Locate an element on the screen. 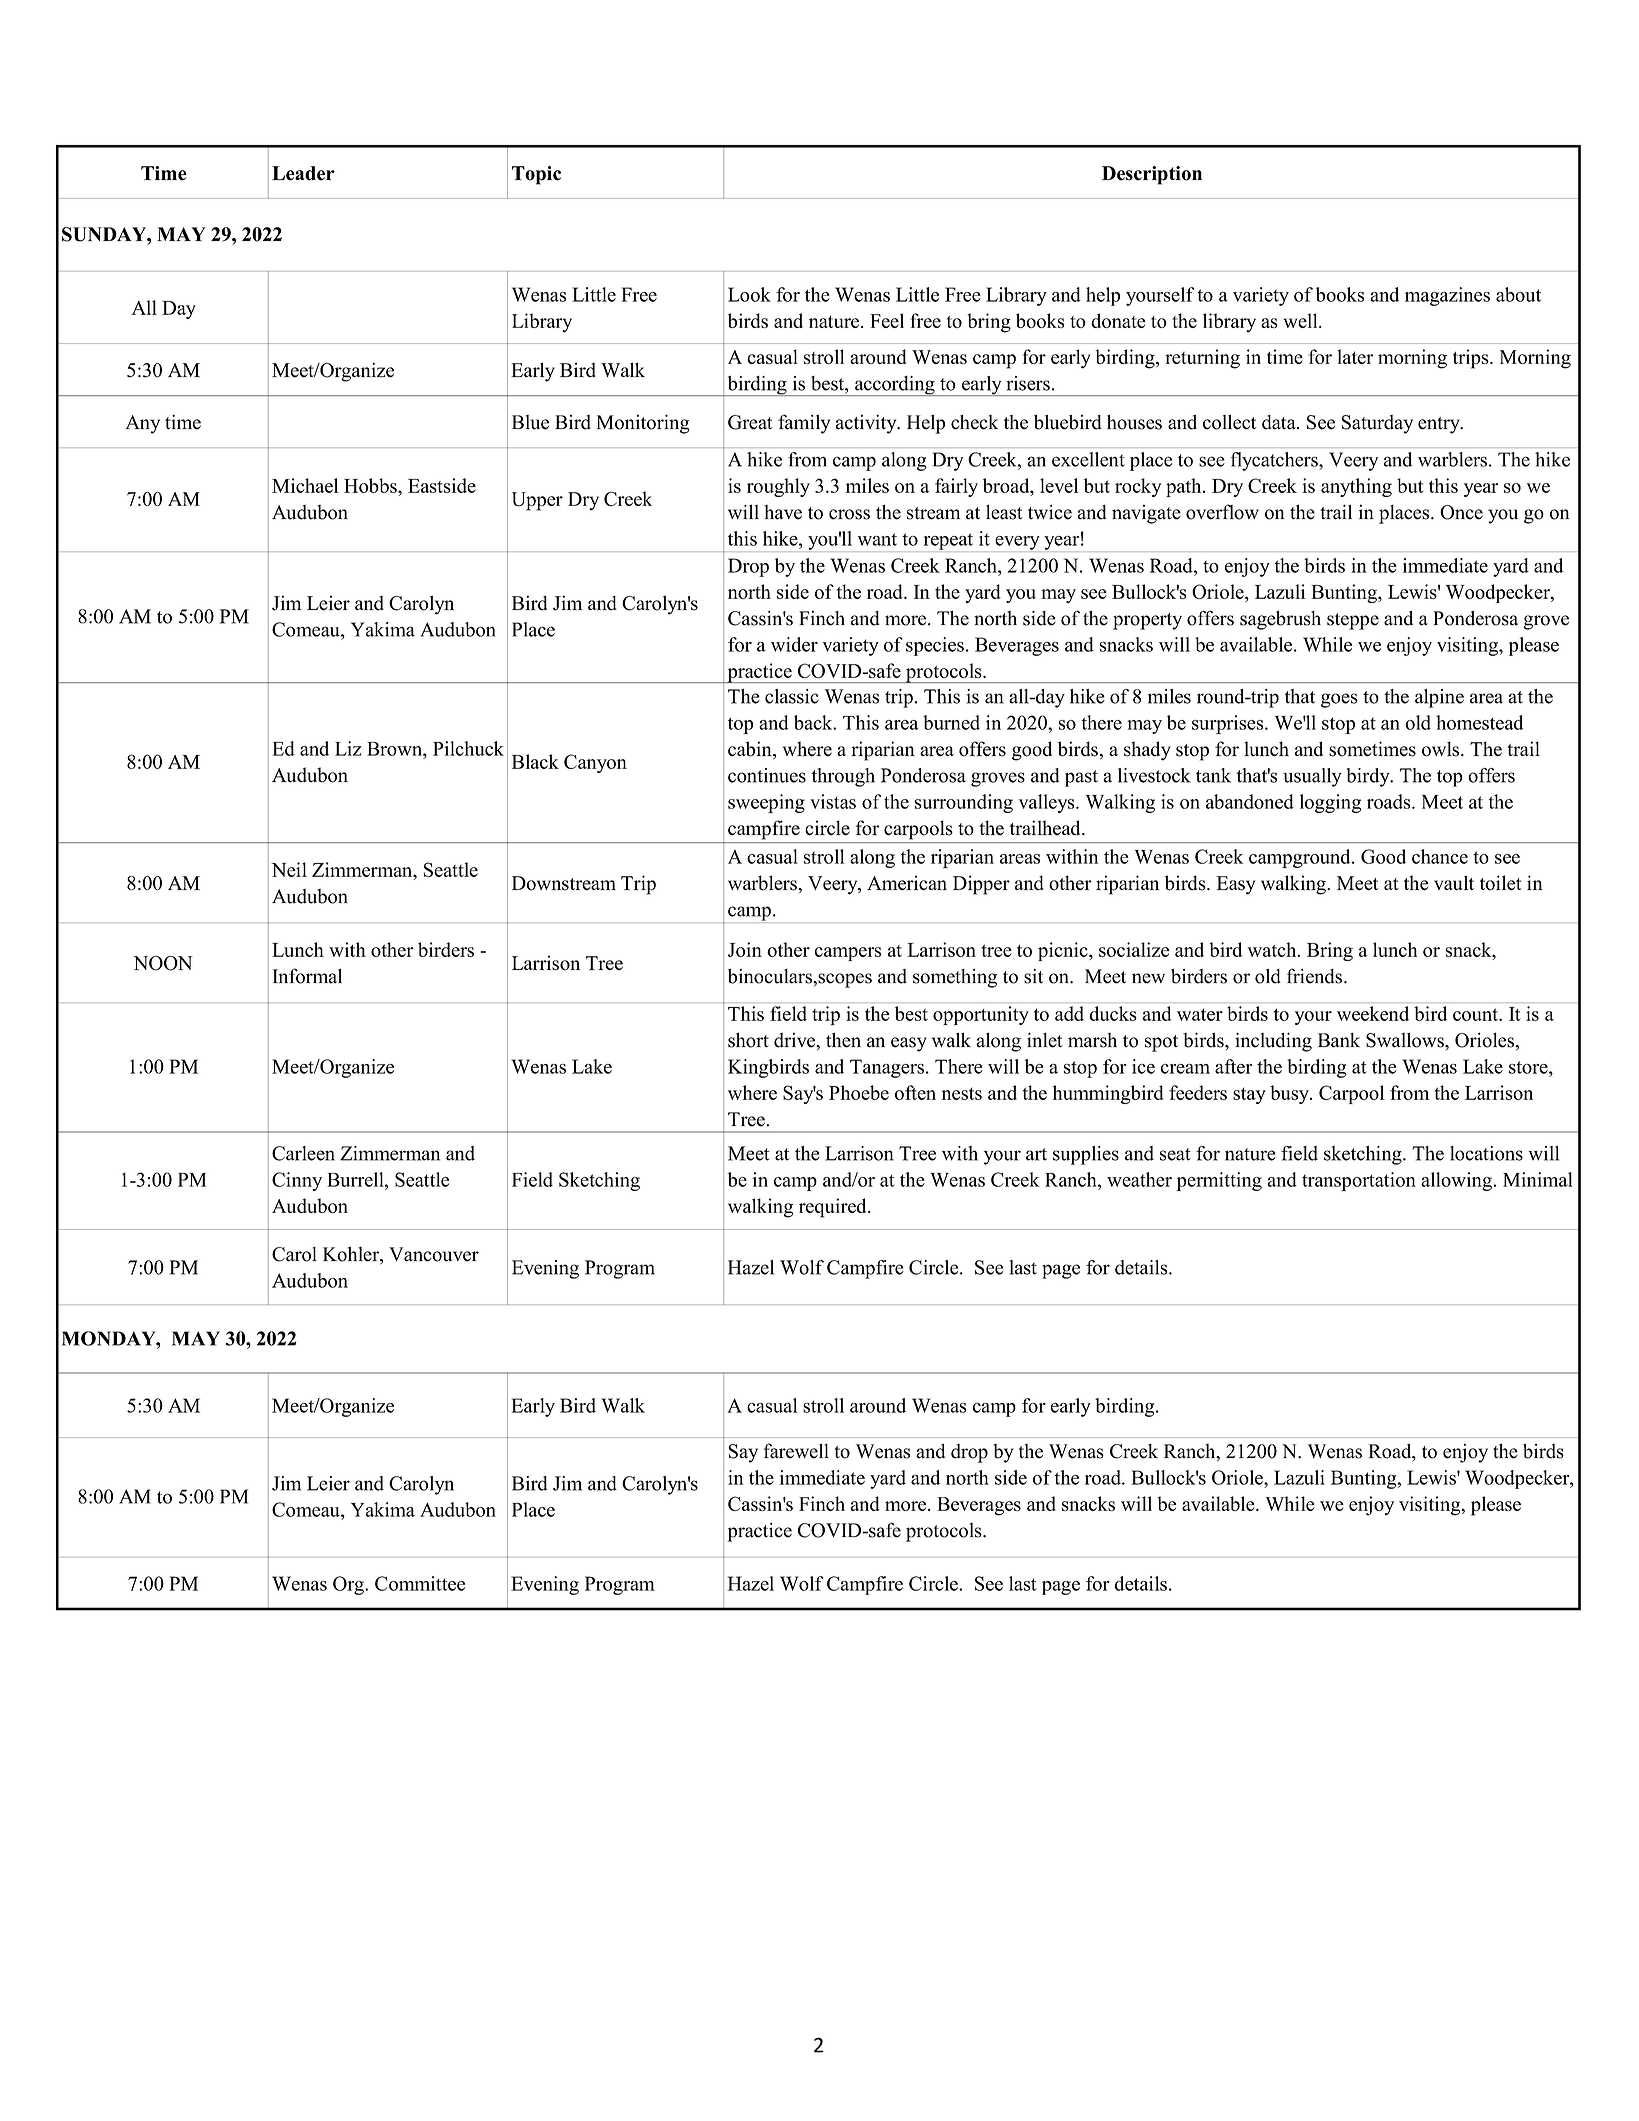 The image size is (1639, 2121). magazines is located at coordinates (1447, 296).
